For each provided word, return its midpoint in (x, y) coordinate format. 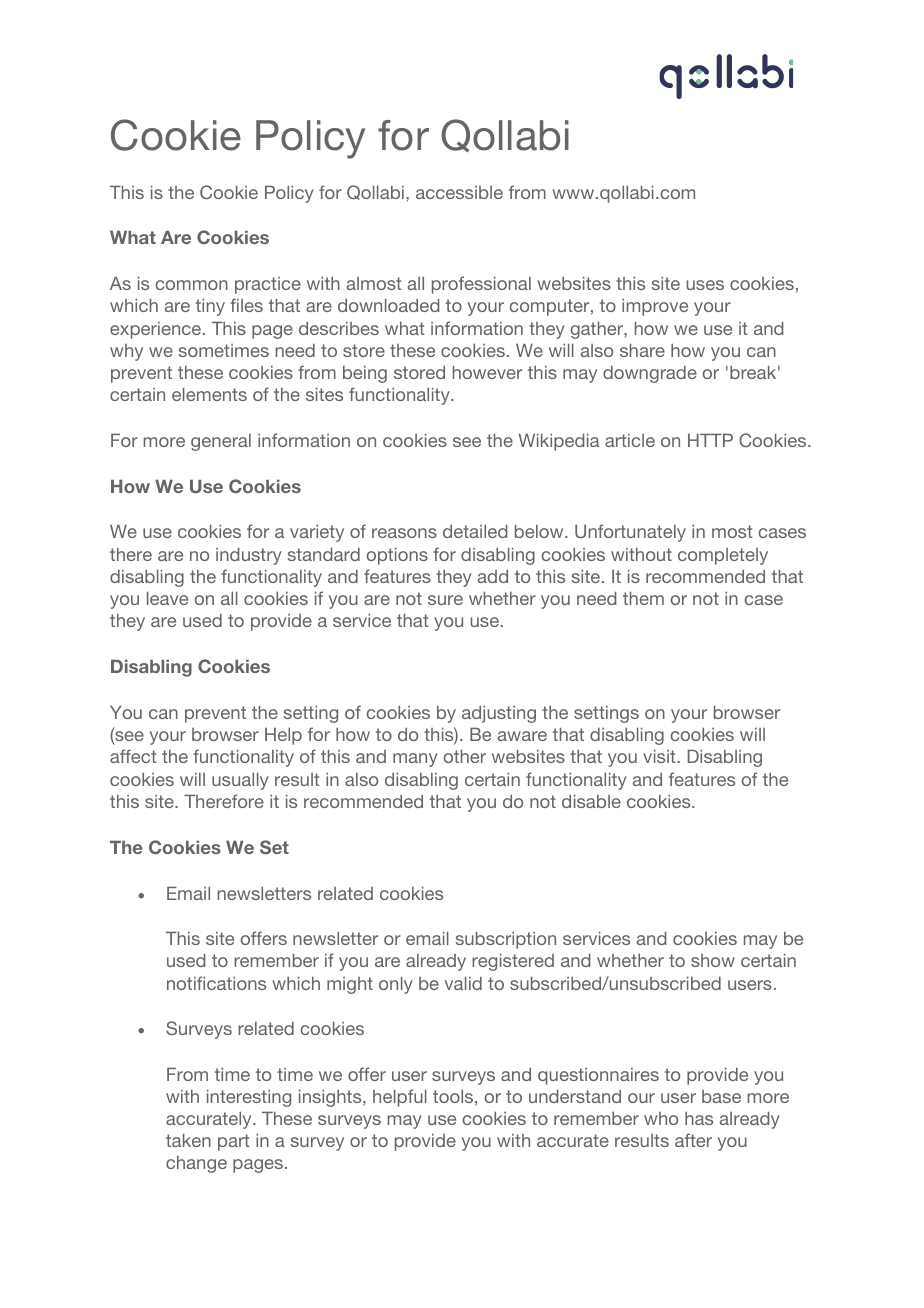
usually (240, 781)
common (192, 285)
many (415, 760)
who (661, 1118)
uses (705, 285)
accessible (459, 192)
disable (591, 801)
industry (249, 556)
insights (331, 1098)
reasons (404, 533)
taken (188, 1140)
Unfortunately (630, 533)
